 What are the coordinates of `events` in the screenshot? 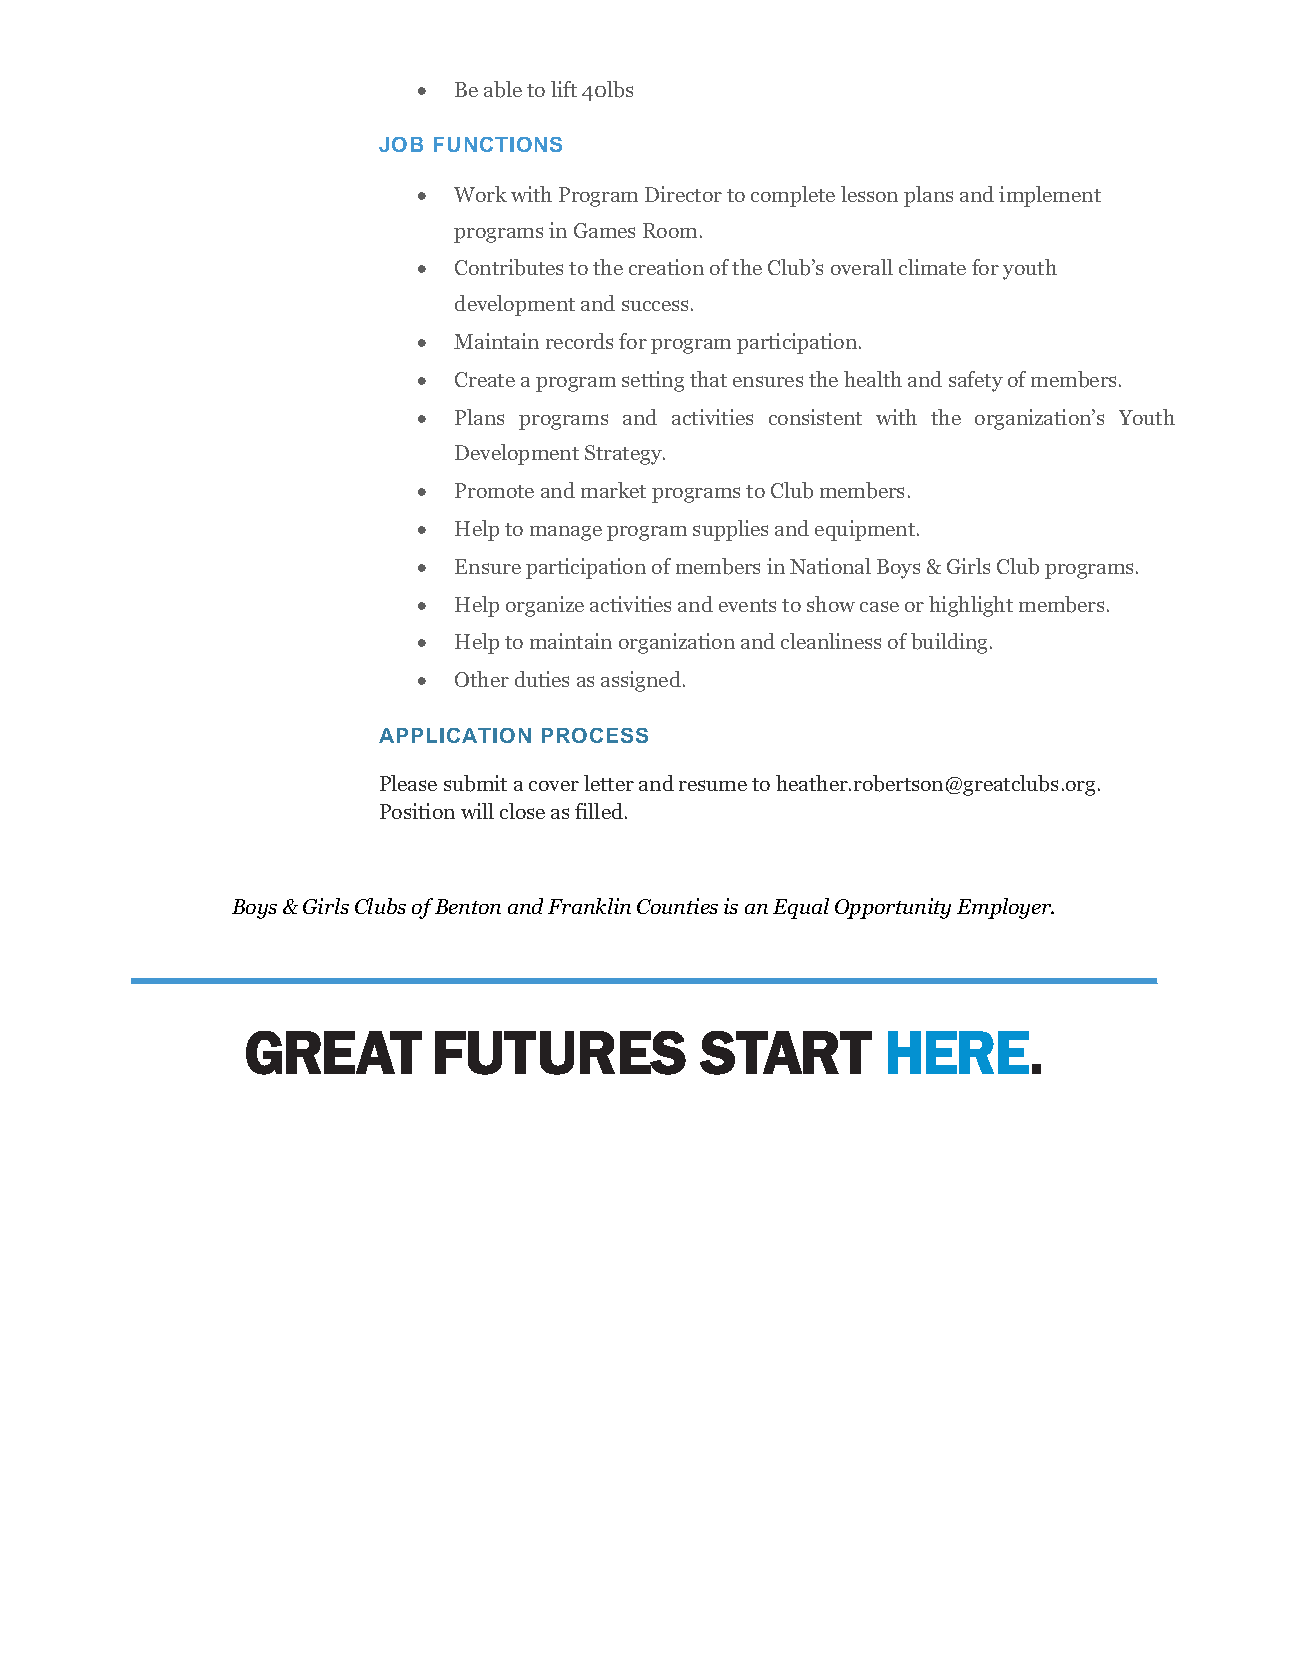 It's located at (747, 605).
